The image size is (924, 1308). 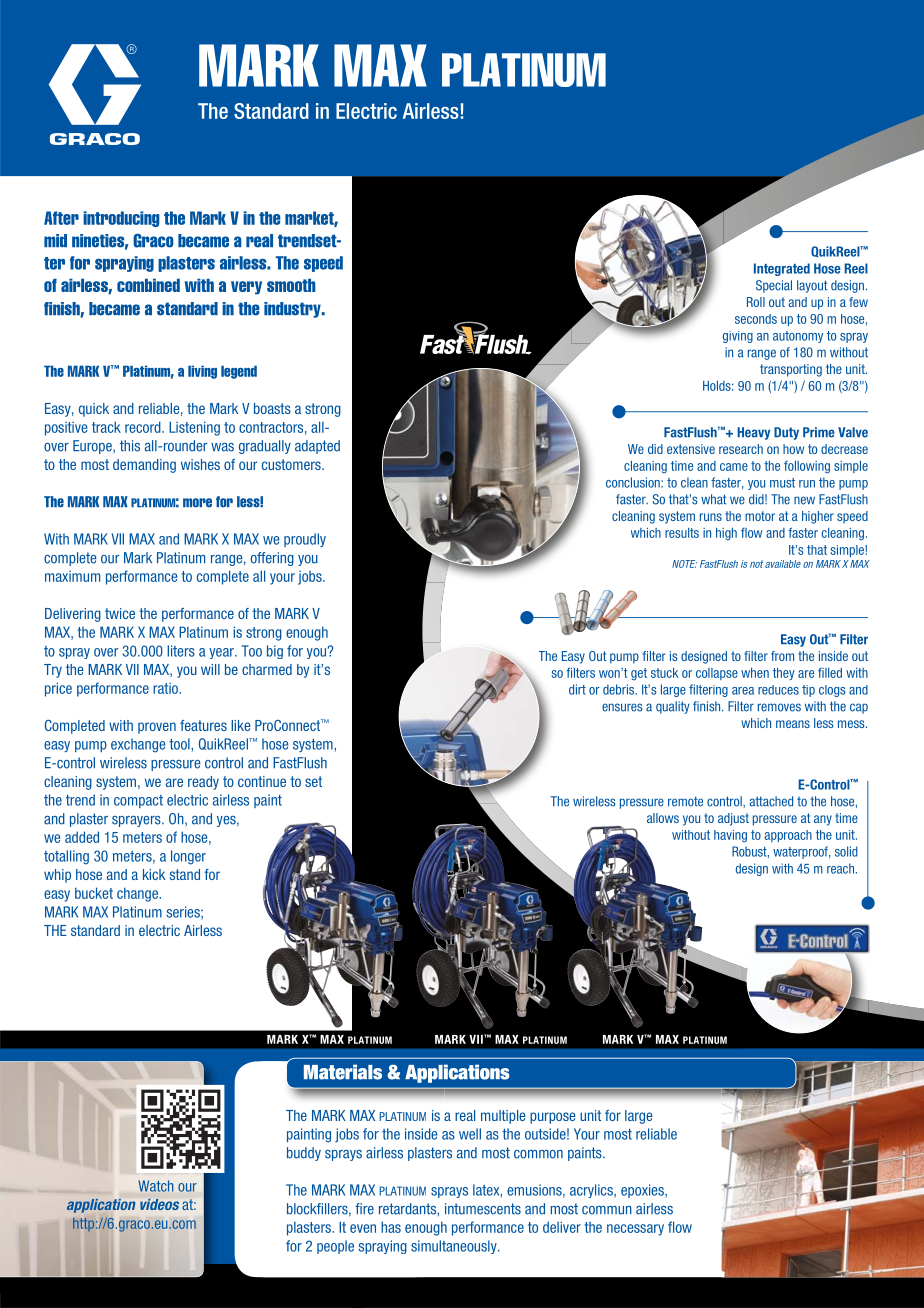 I want to click on smooth, so click(x=291, y=285).
